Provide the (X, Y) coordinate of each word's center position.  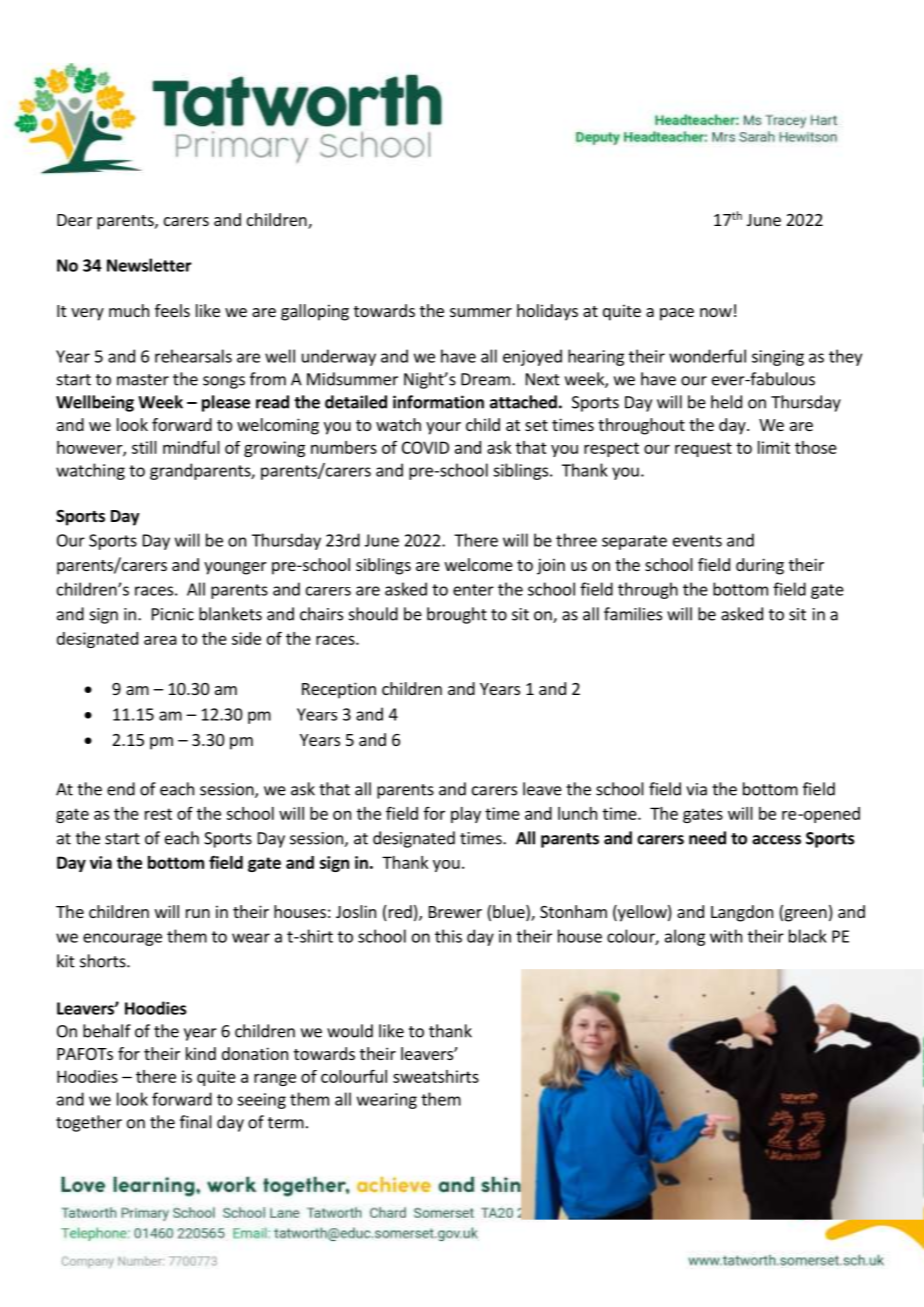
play (466, 815)
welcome (479, 564)
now (716, 312)
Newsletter (149, 265)
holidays (547, 312)
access (776, 840)
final (196, 1122)
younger (235, 568)
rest (158, 814)
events (697, 541)
